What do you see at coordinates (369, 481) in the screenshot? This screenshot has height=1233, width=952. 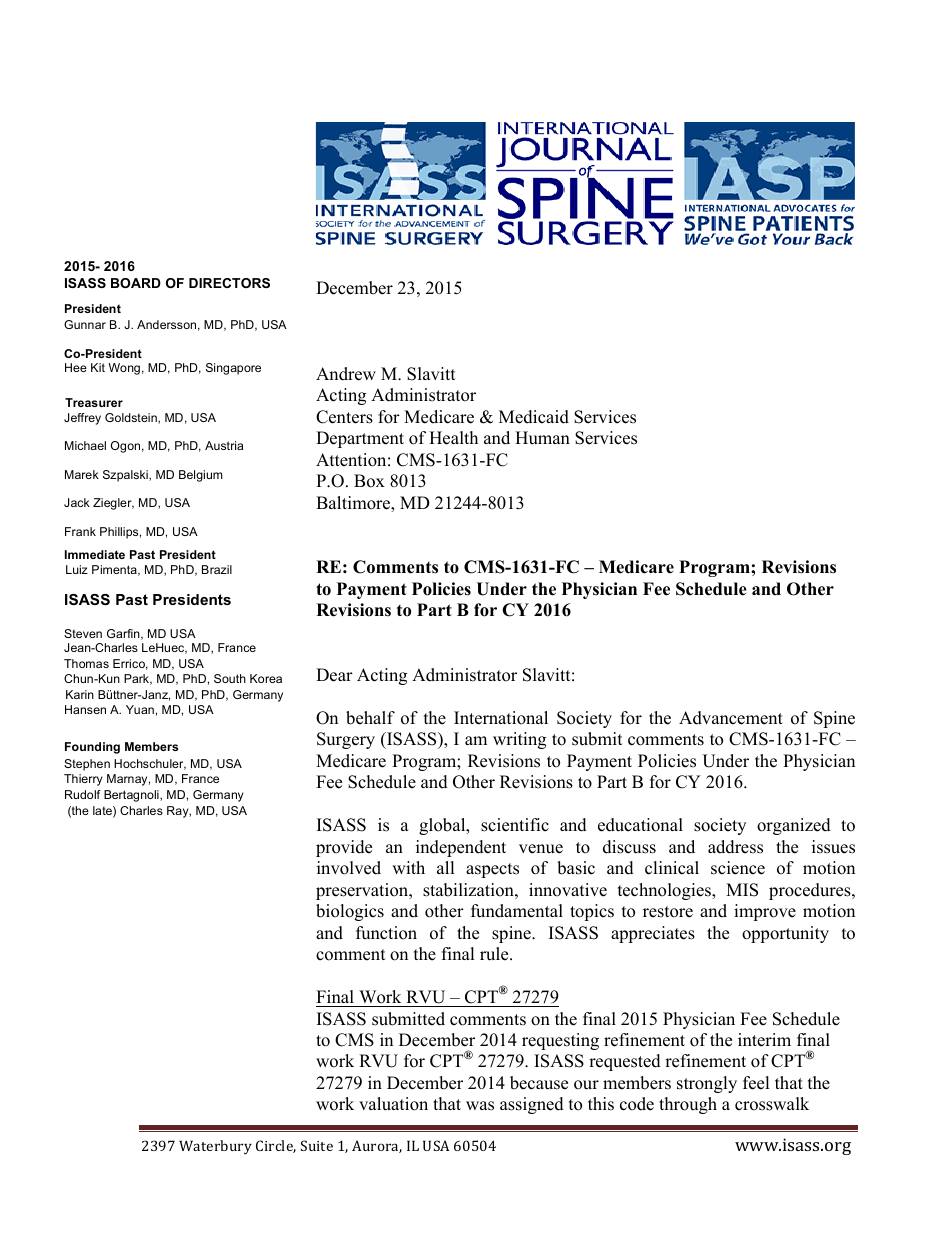 I see `Box` at bounding box center [369, 481].
